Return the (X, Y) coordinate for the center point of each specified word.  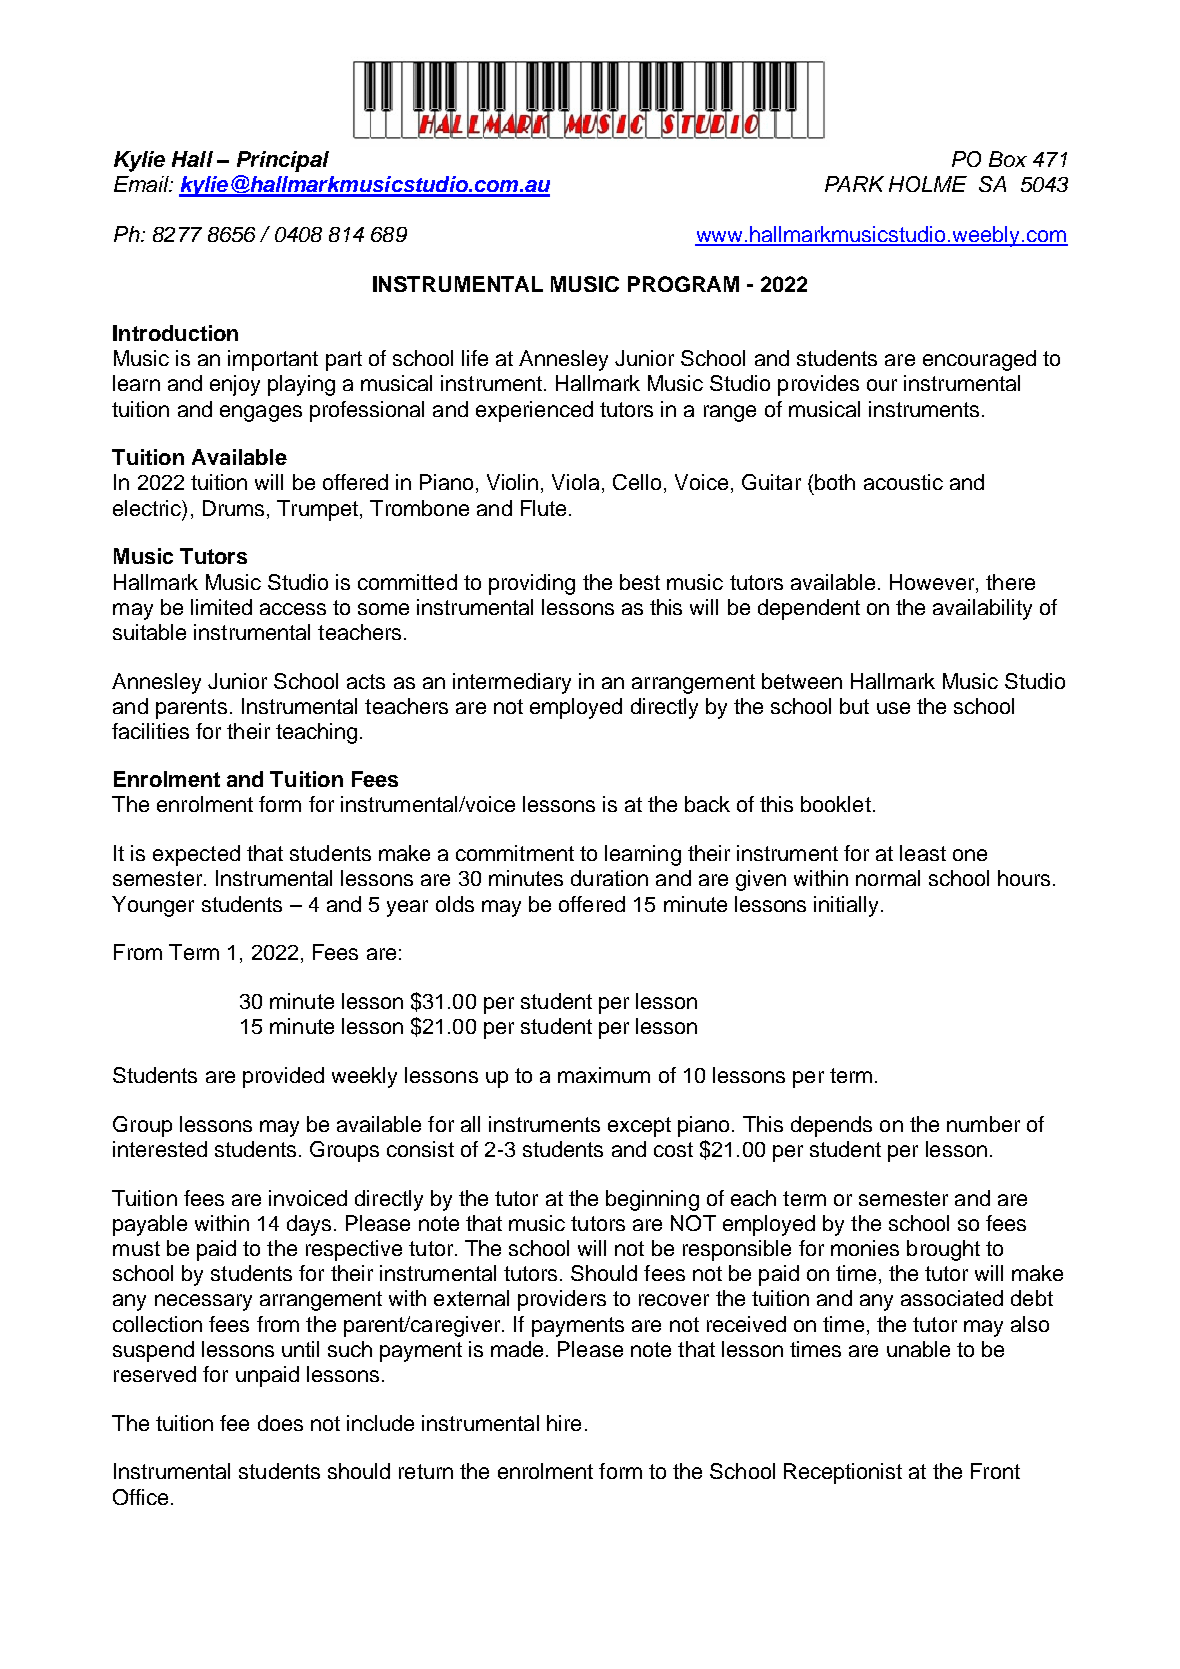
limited (221, 607)
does (280, 1423)
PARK (854, 184)
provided (283, 1077)
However (933, 582)
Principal (283, 161)
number (983, 1124)
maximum (604, 1075)
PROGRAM (683, 284)
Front (995, 1471)
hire (564, 1423)
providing (532, 584)
